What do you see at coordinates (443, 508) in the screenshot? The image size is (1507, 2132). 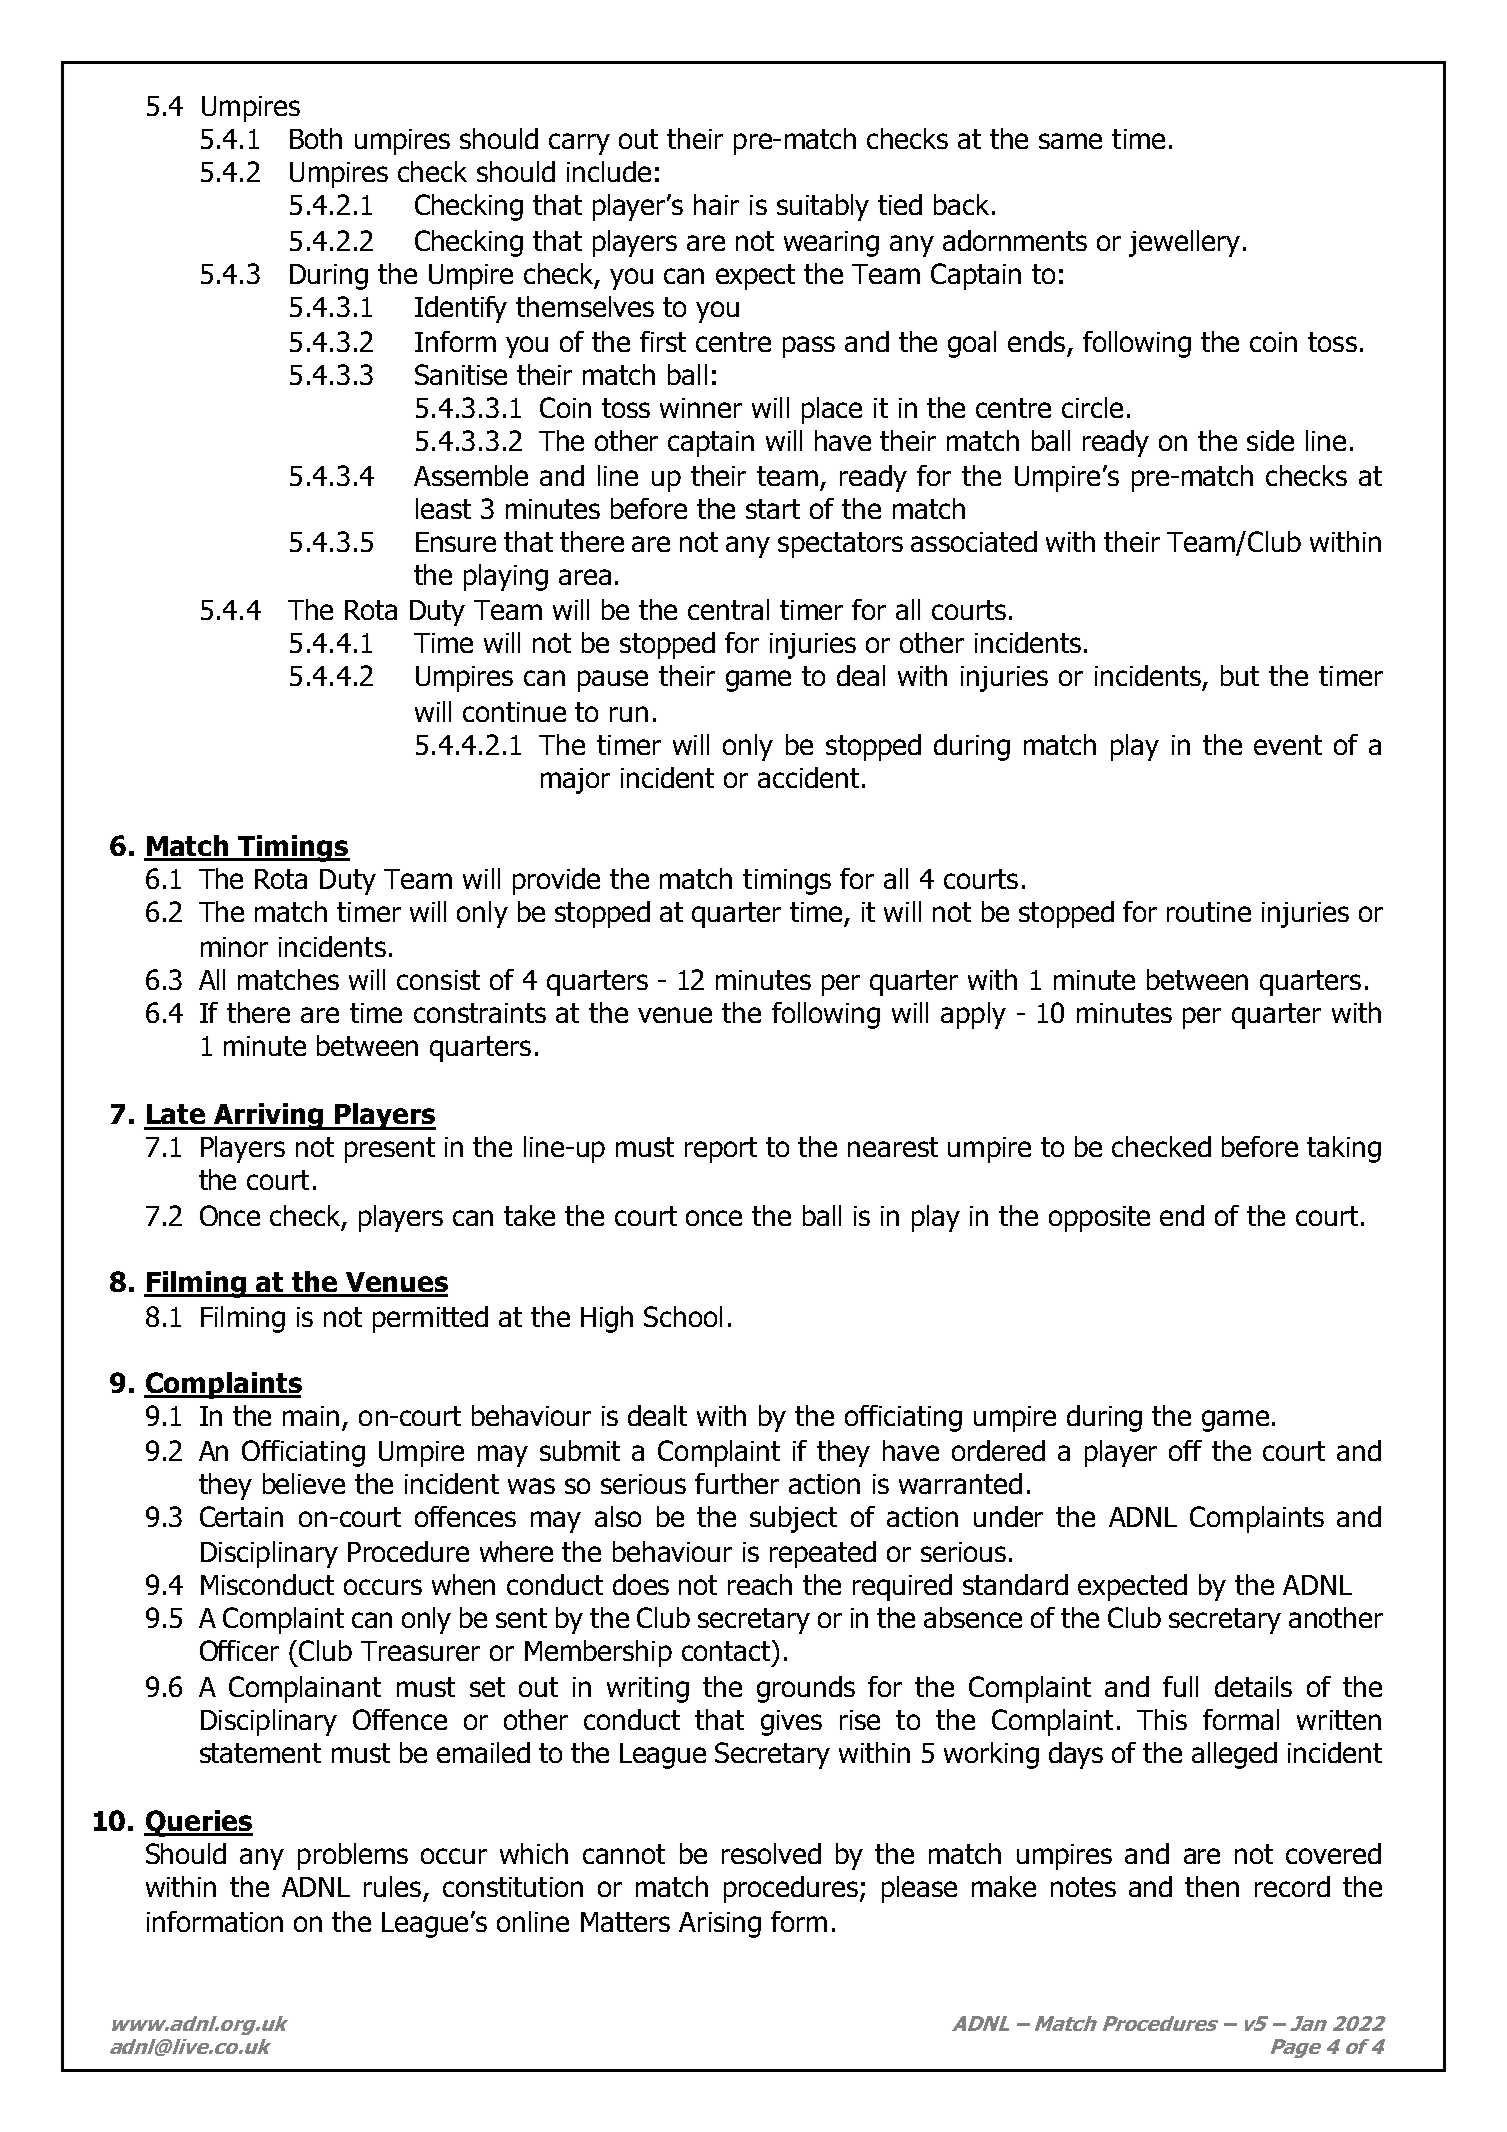 I see `least` at bounding box center [443, 508].
